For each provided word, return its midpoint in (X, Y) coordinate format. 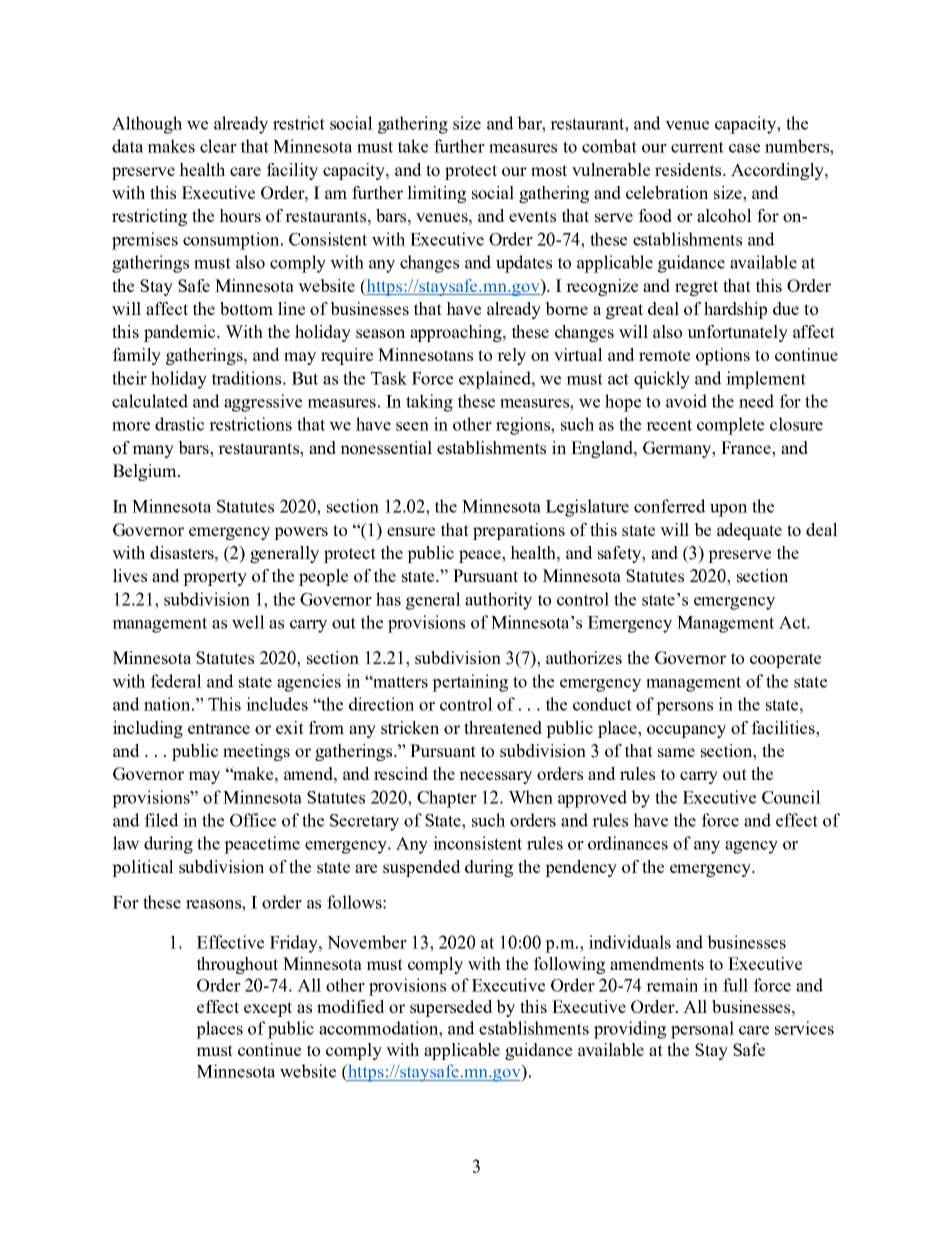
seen (412, 426)
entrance (219, 728)
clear (218, 146)
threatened (503, 727)
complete (730, 426)
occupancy (686, 731)
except (268, 1009)
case (744, 148)
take (413, 146)
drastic (179, 424)
